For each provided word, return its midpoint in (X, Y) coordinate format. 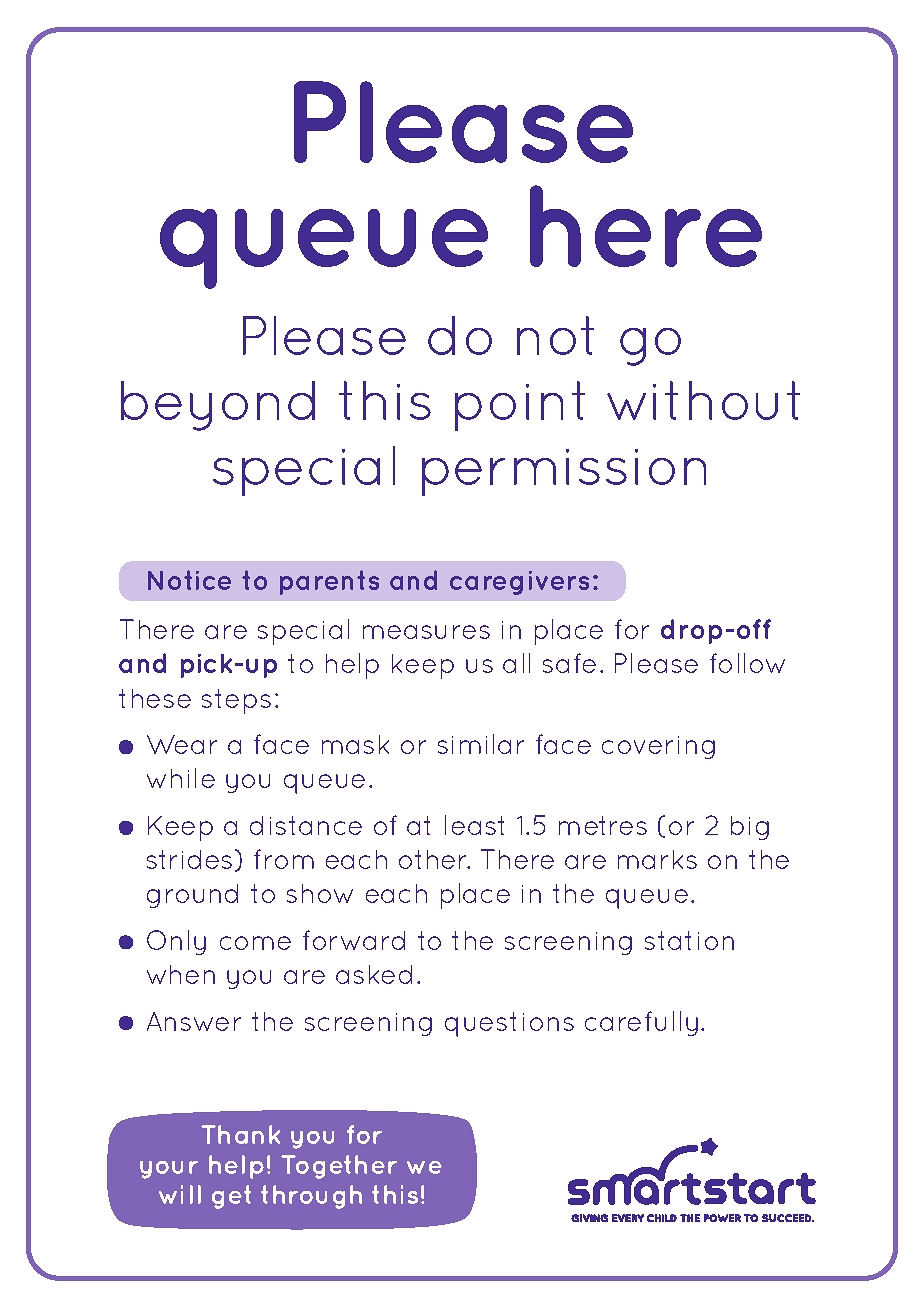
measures (426, 632)
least (474, 825)
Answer (194, 1021)
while (181, 778)
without (703, 400)
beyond (218, 406)
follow (747, 663)
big (750, 828)
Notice (189, 580)
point (520, 406)
